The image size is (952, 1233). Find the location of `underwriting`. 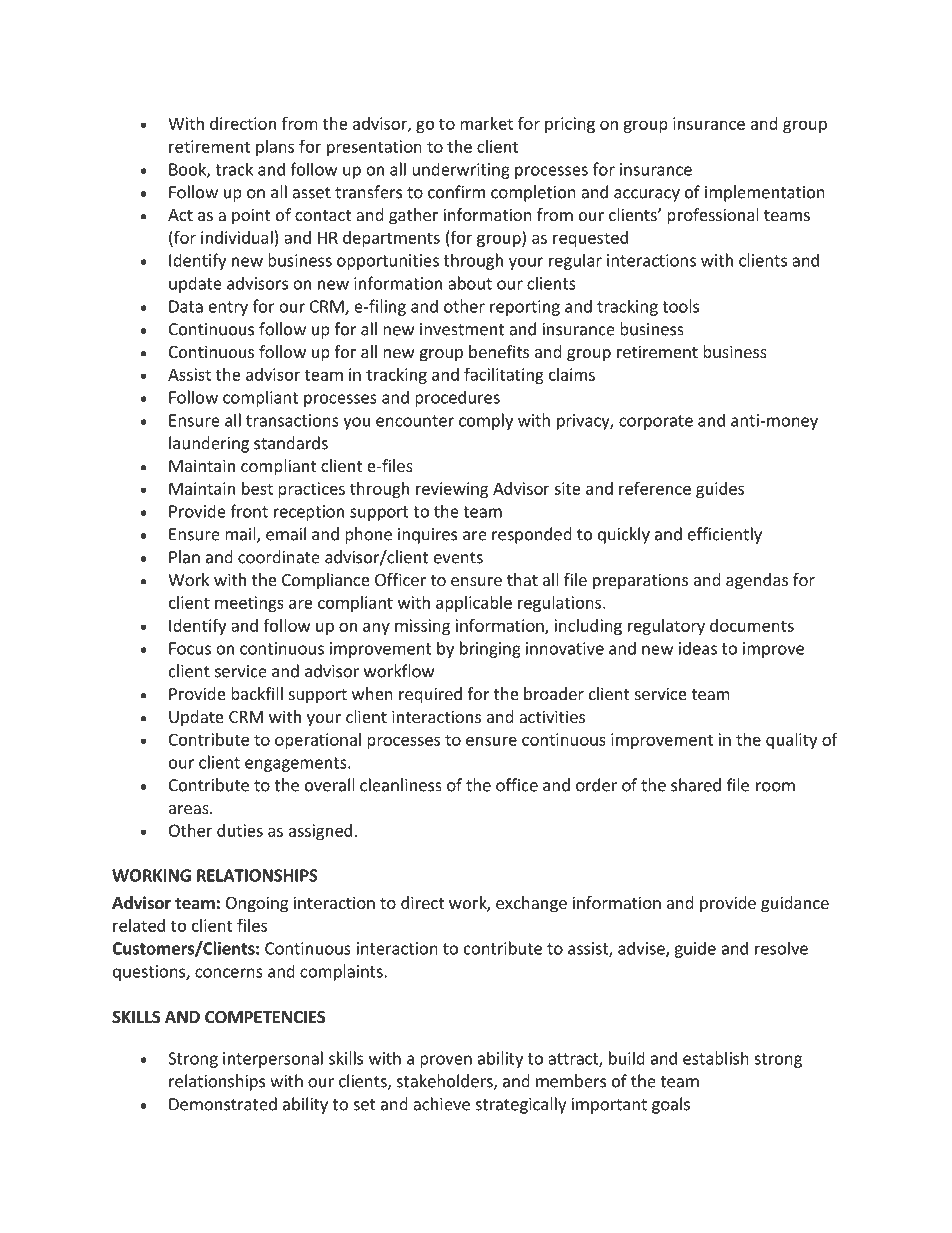

underwriting is located at coordinates (461, 170).
